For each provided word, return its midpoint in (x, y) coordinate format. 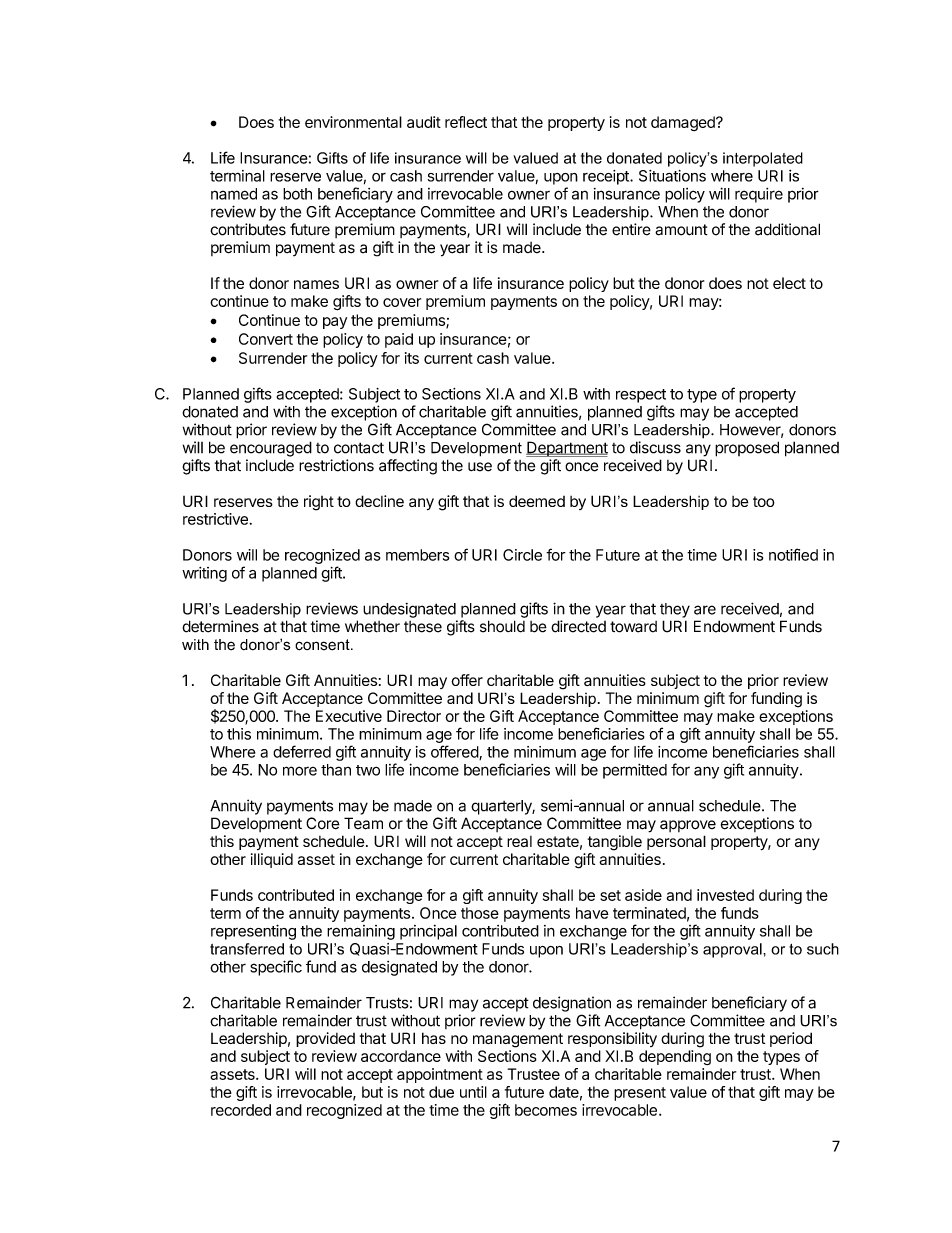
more (300, 771)
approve (688, 826)
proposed (747, 449)
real (519, 841)
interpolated (763, 159)
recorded (241, 1110)
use (480, 467)
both (297, 194)
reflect (466, 122)
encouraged (271, 449)
